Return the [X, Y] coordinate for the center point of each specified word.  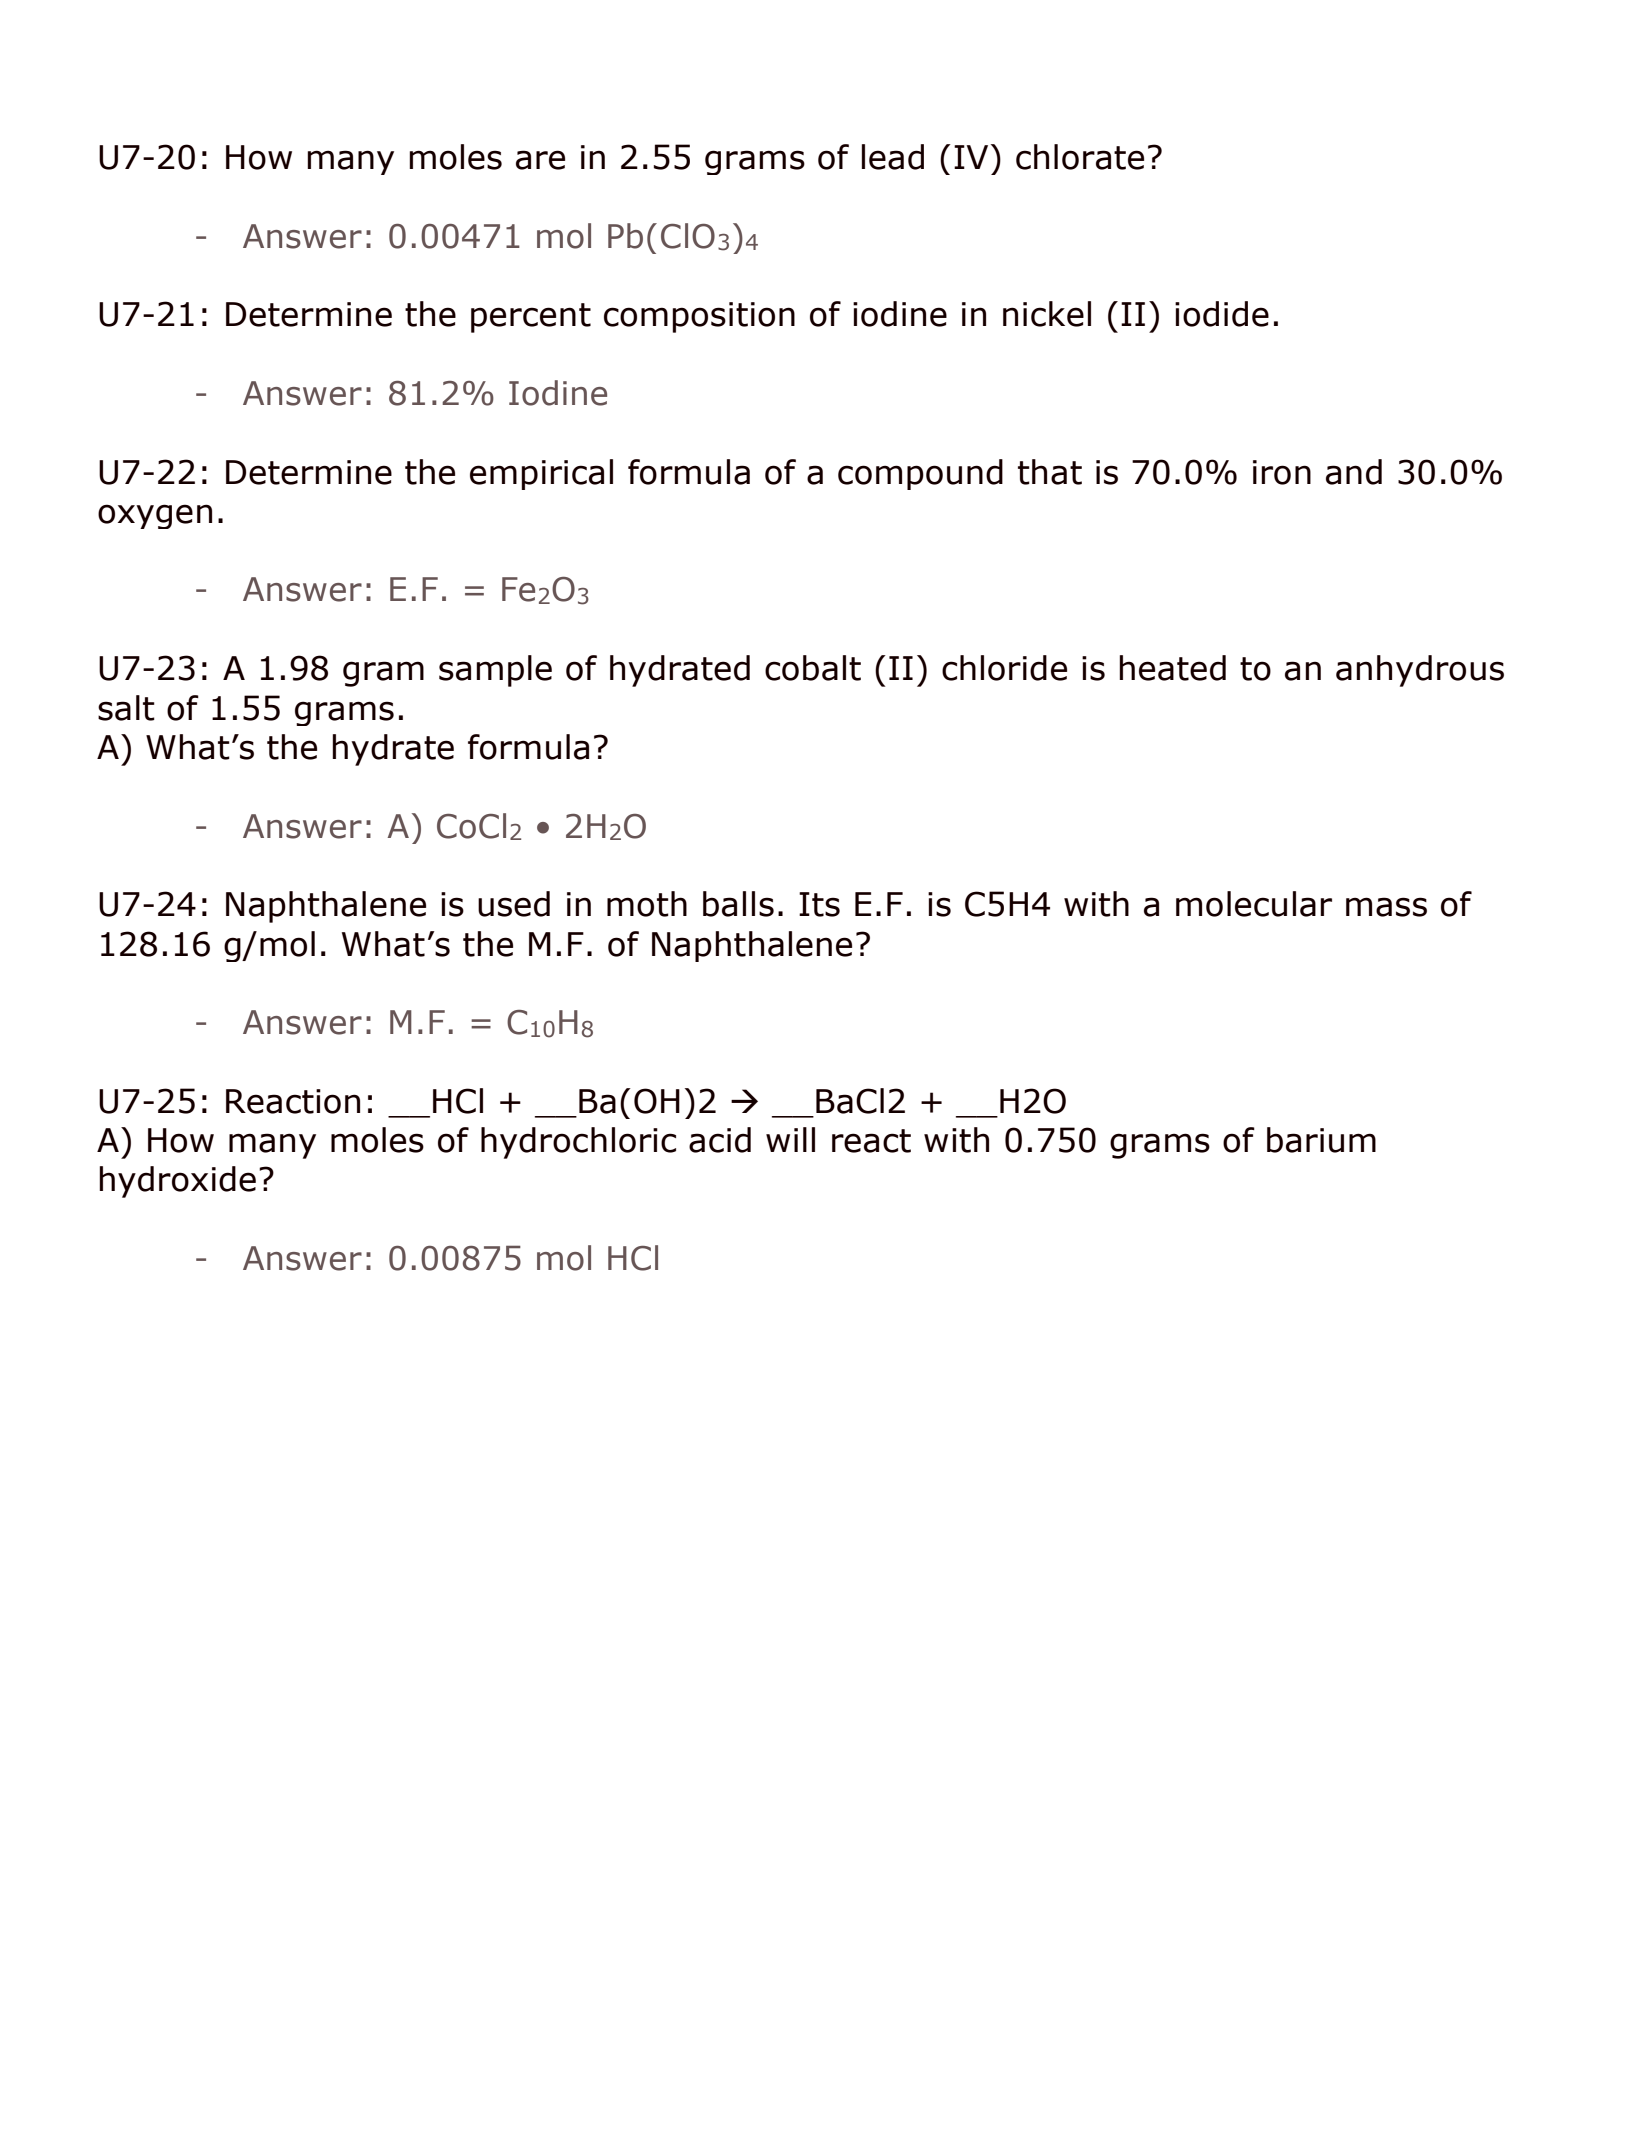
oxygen [155, 516]
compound [920, 474]
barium [1321, 1140]
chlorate [1080, 157]
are [540, 160]
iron [1282, 472]
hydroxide [178, 1182]
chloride [1004, 668]
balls [738, 904]
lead [893, 157]
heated [1173, 668]
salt [126, 708]
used [514, 904]
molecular [1254, 904]
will [790, 1139]
